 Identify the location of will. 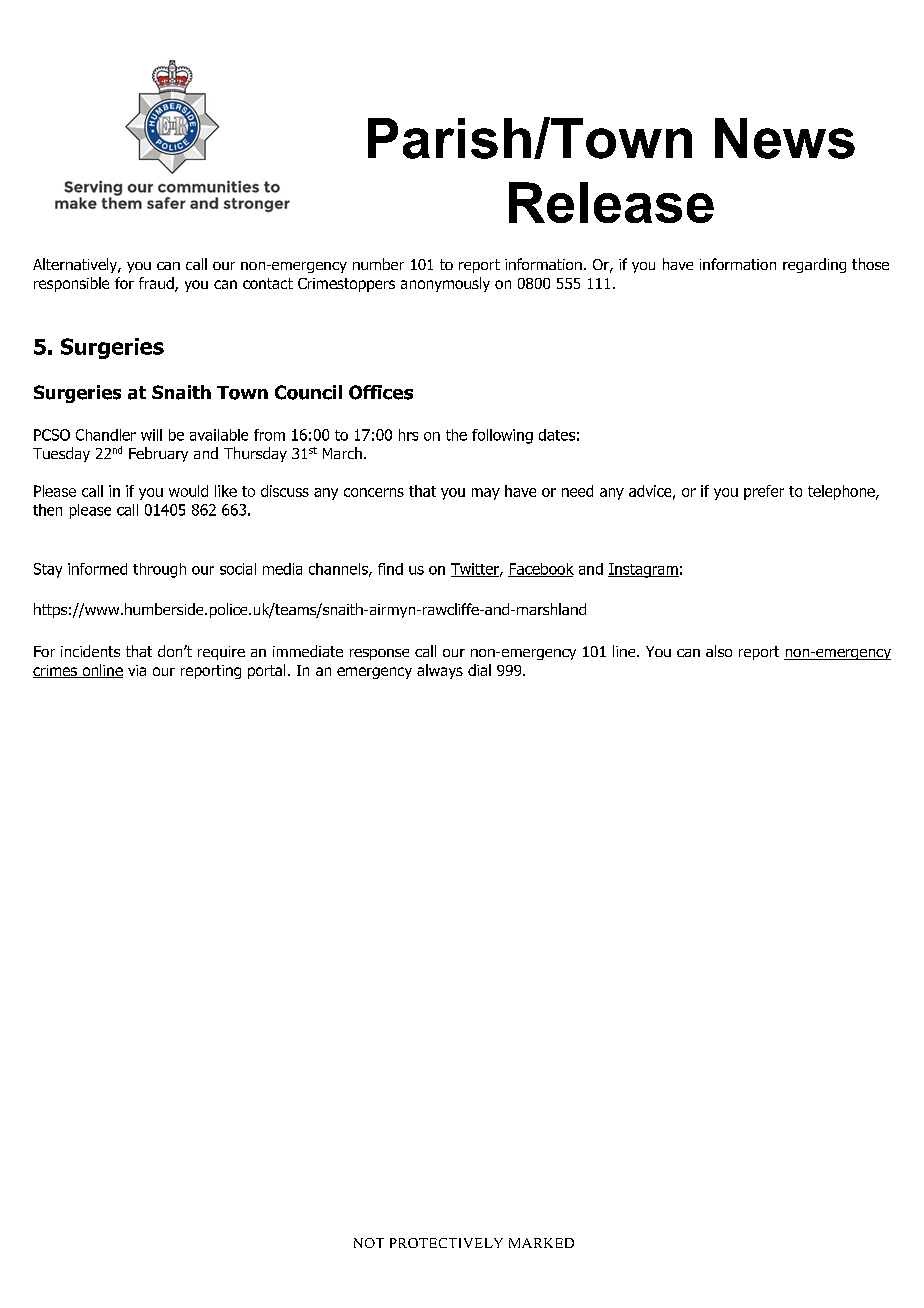
(151, 435).
